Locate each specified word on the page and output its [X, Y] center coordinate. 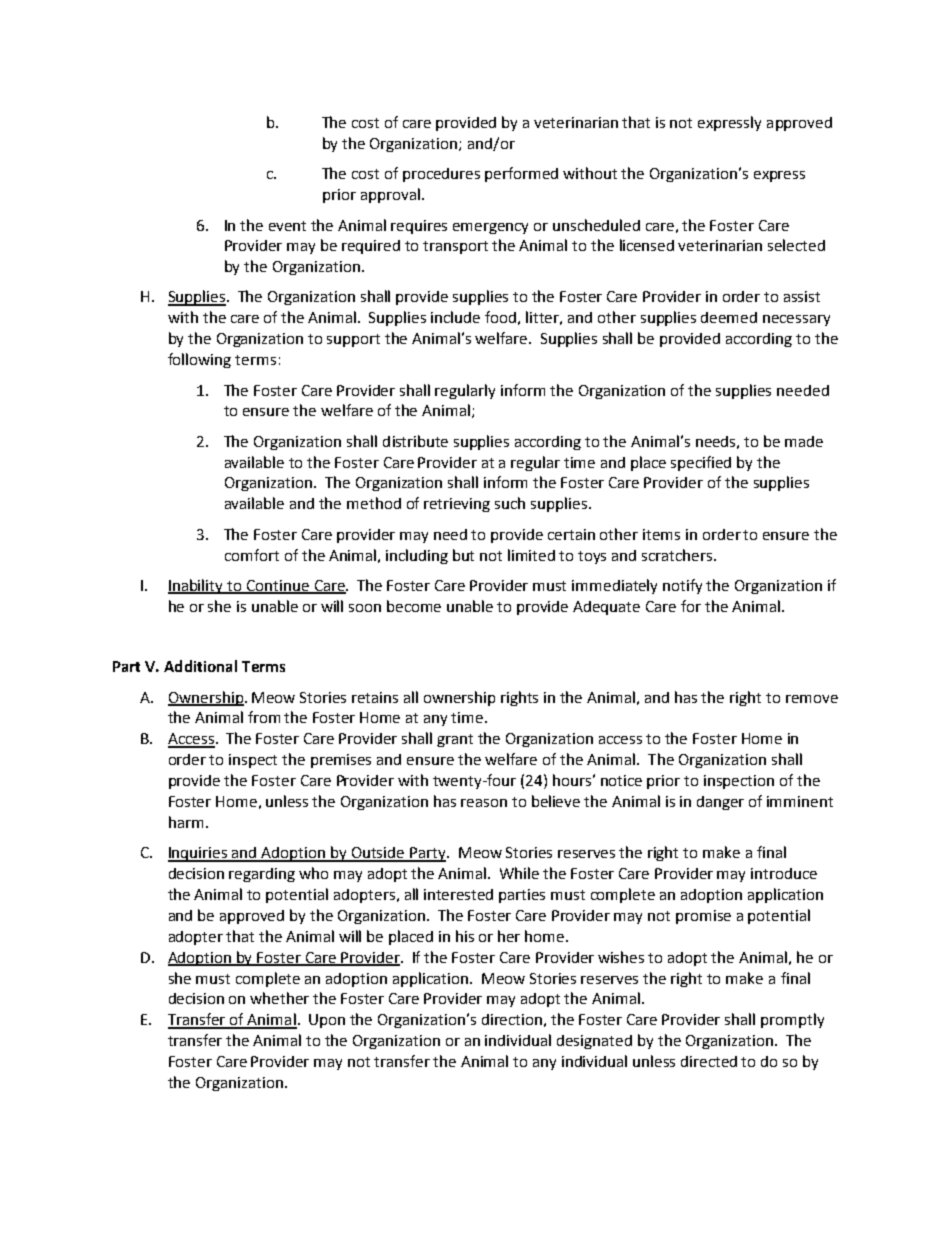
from [264, 717]
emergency [490, 228]
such [510, 503]
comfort [252, 555]
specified [701, 463]
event [287, 226]
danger [720, 803]
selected [796, 245]
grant [455, 740]
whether [279, 998]
